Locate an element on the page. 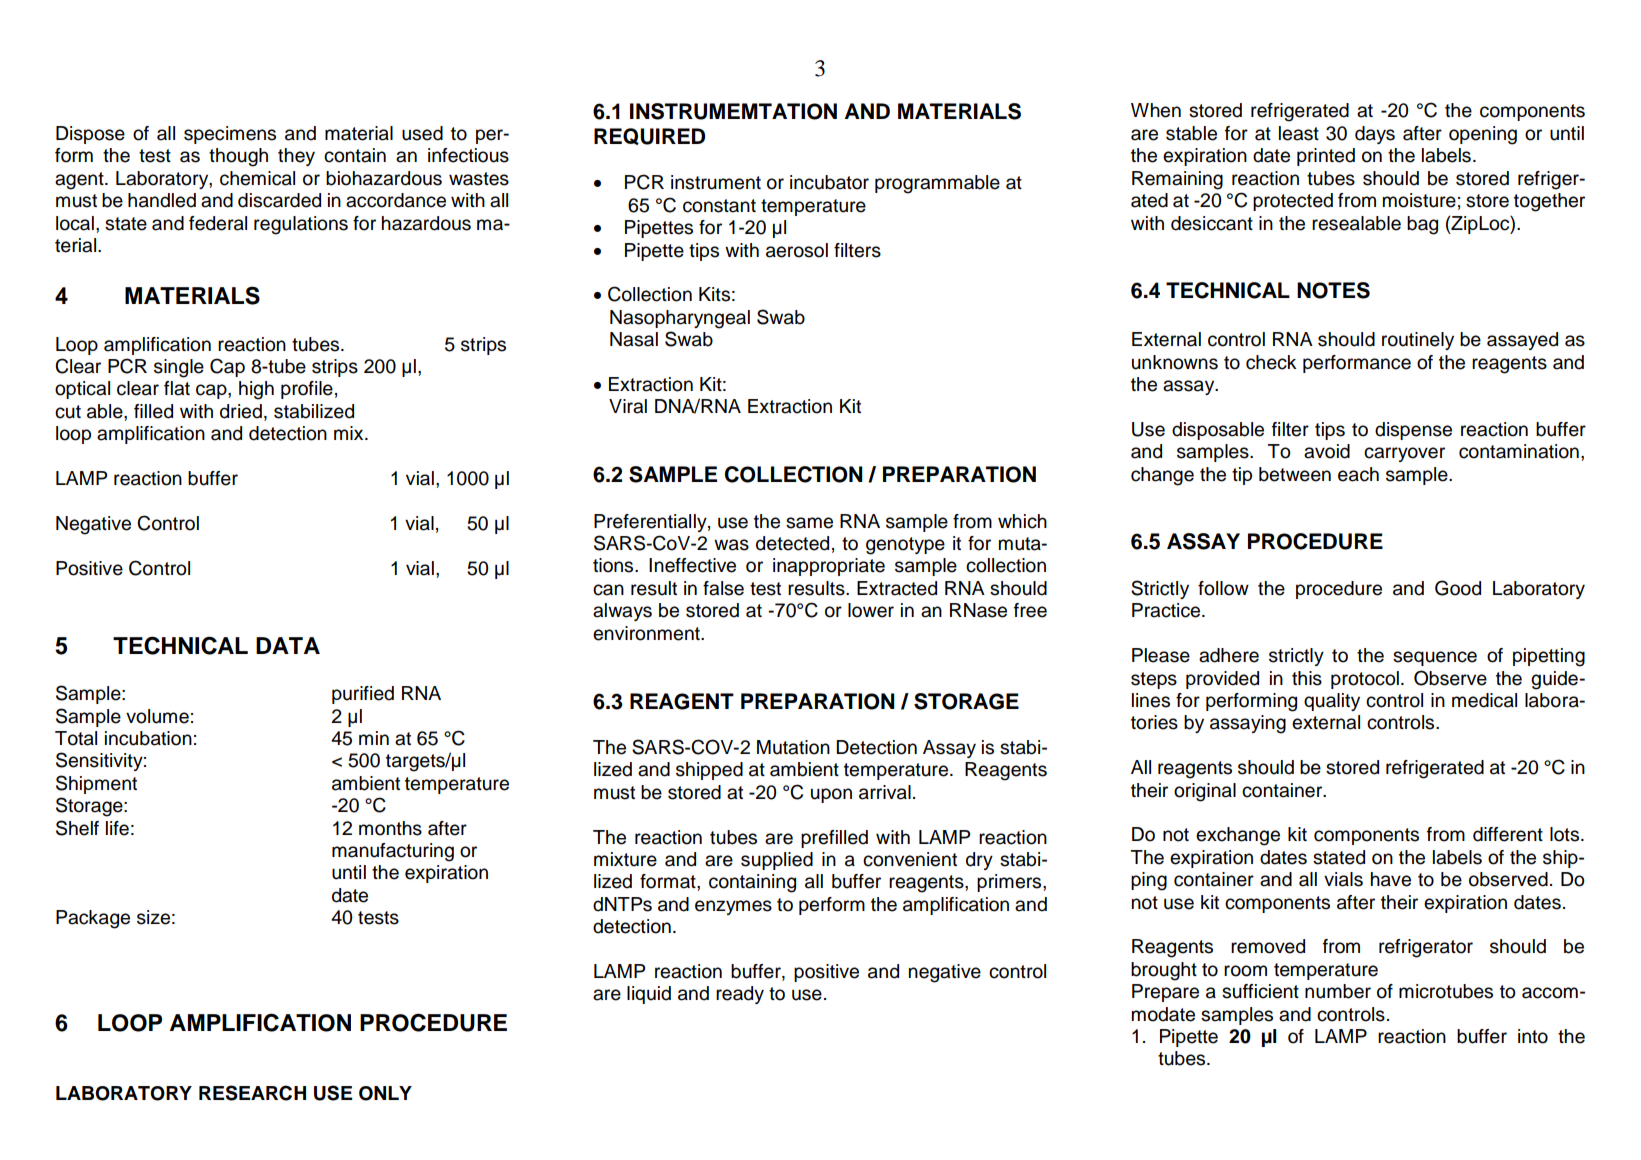 The width and height of the document is (1641, 1160). Good is located at coordinates (1458, 588).
